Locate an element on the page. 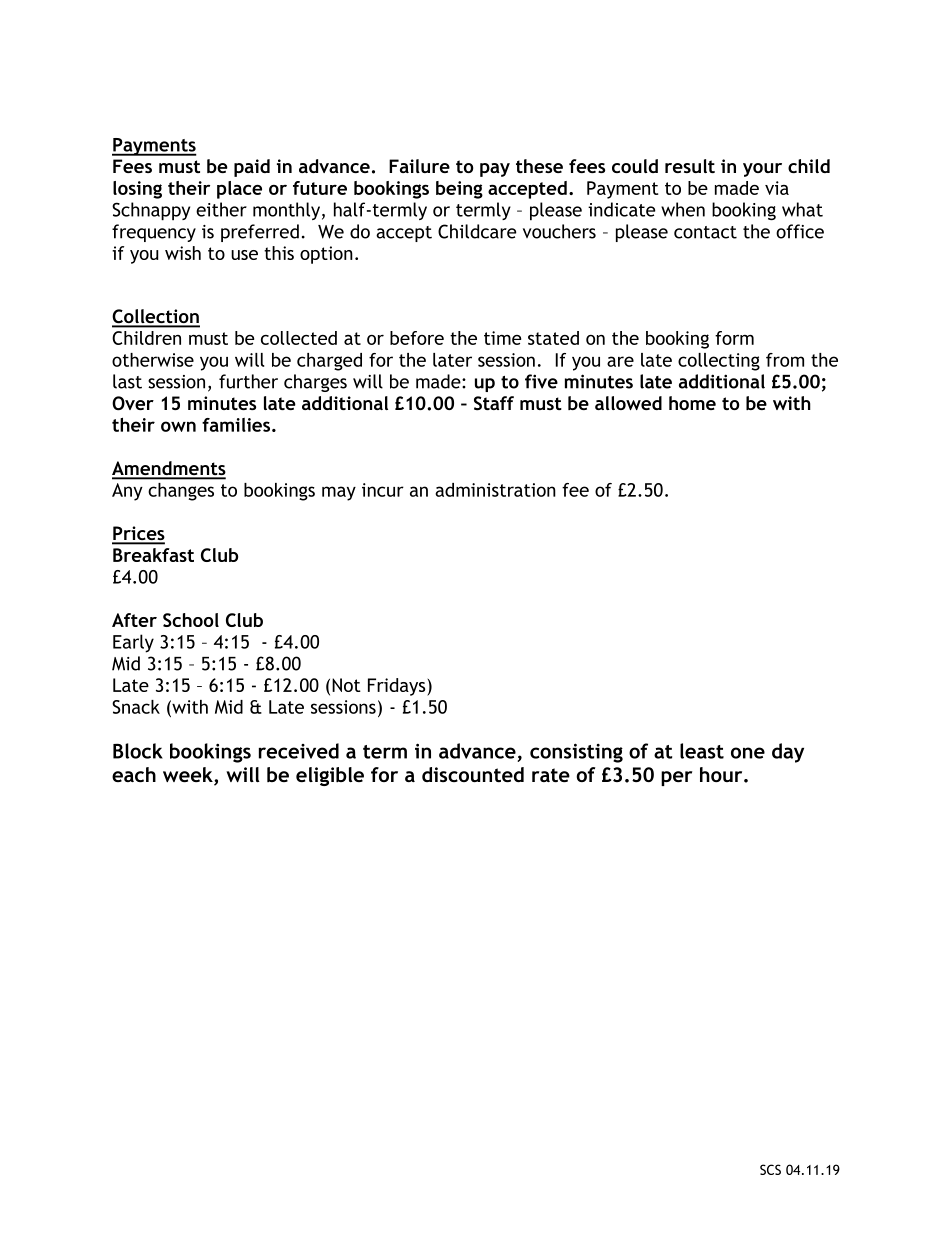 This image has height=1233, width=952. being is located at coordinates (459, 190).
